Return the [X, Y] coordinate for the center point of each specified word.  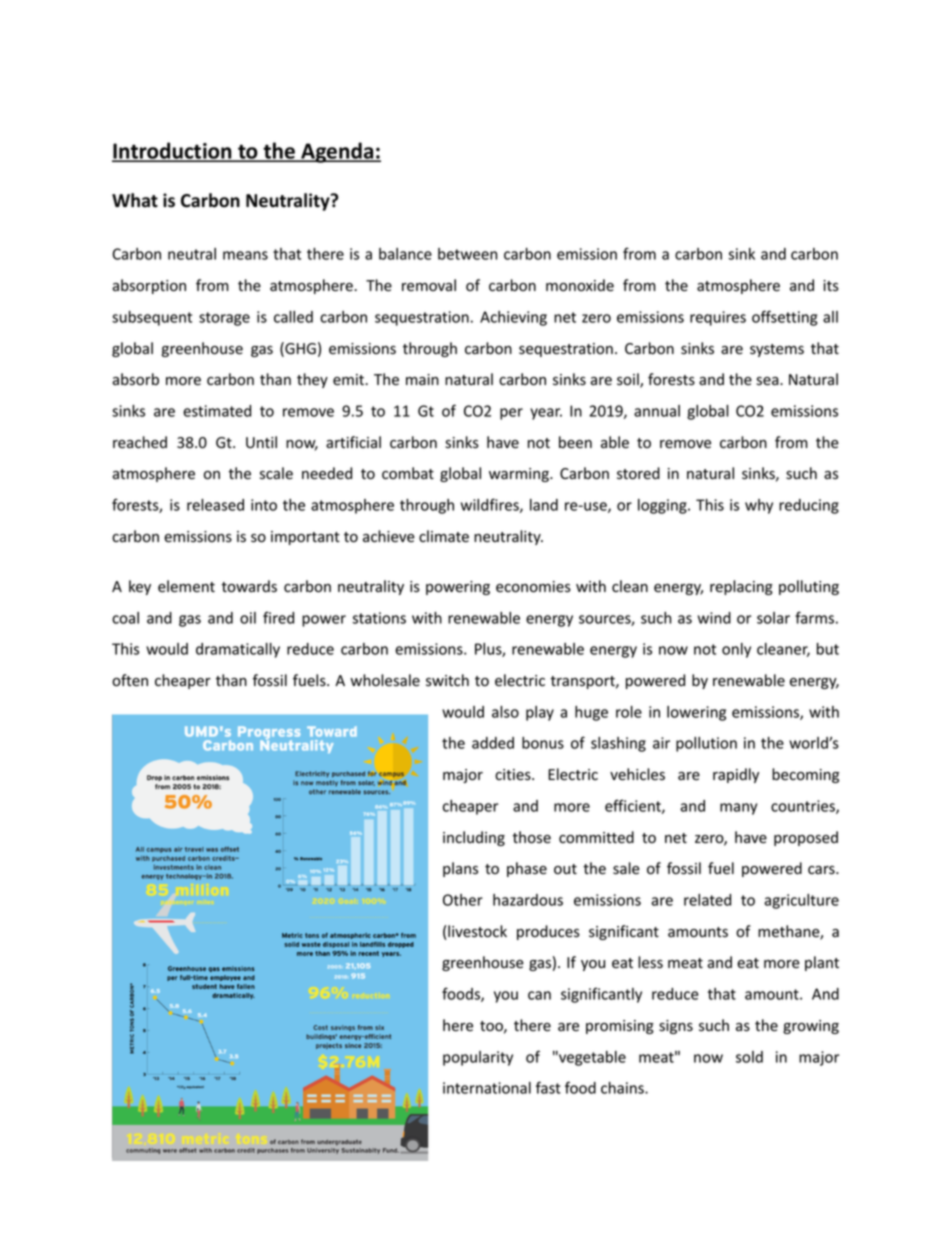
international [487, 1088]
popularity [478, 1058]
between [467, 254]
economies [533, 587]
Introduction [173, 152]
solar [773, 618]
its [831, 286]
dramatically [238, 650]
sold [749, 1057]
